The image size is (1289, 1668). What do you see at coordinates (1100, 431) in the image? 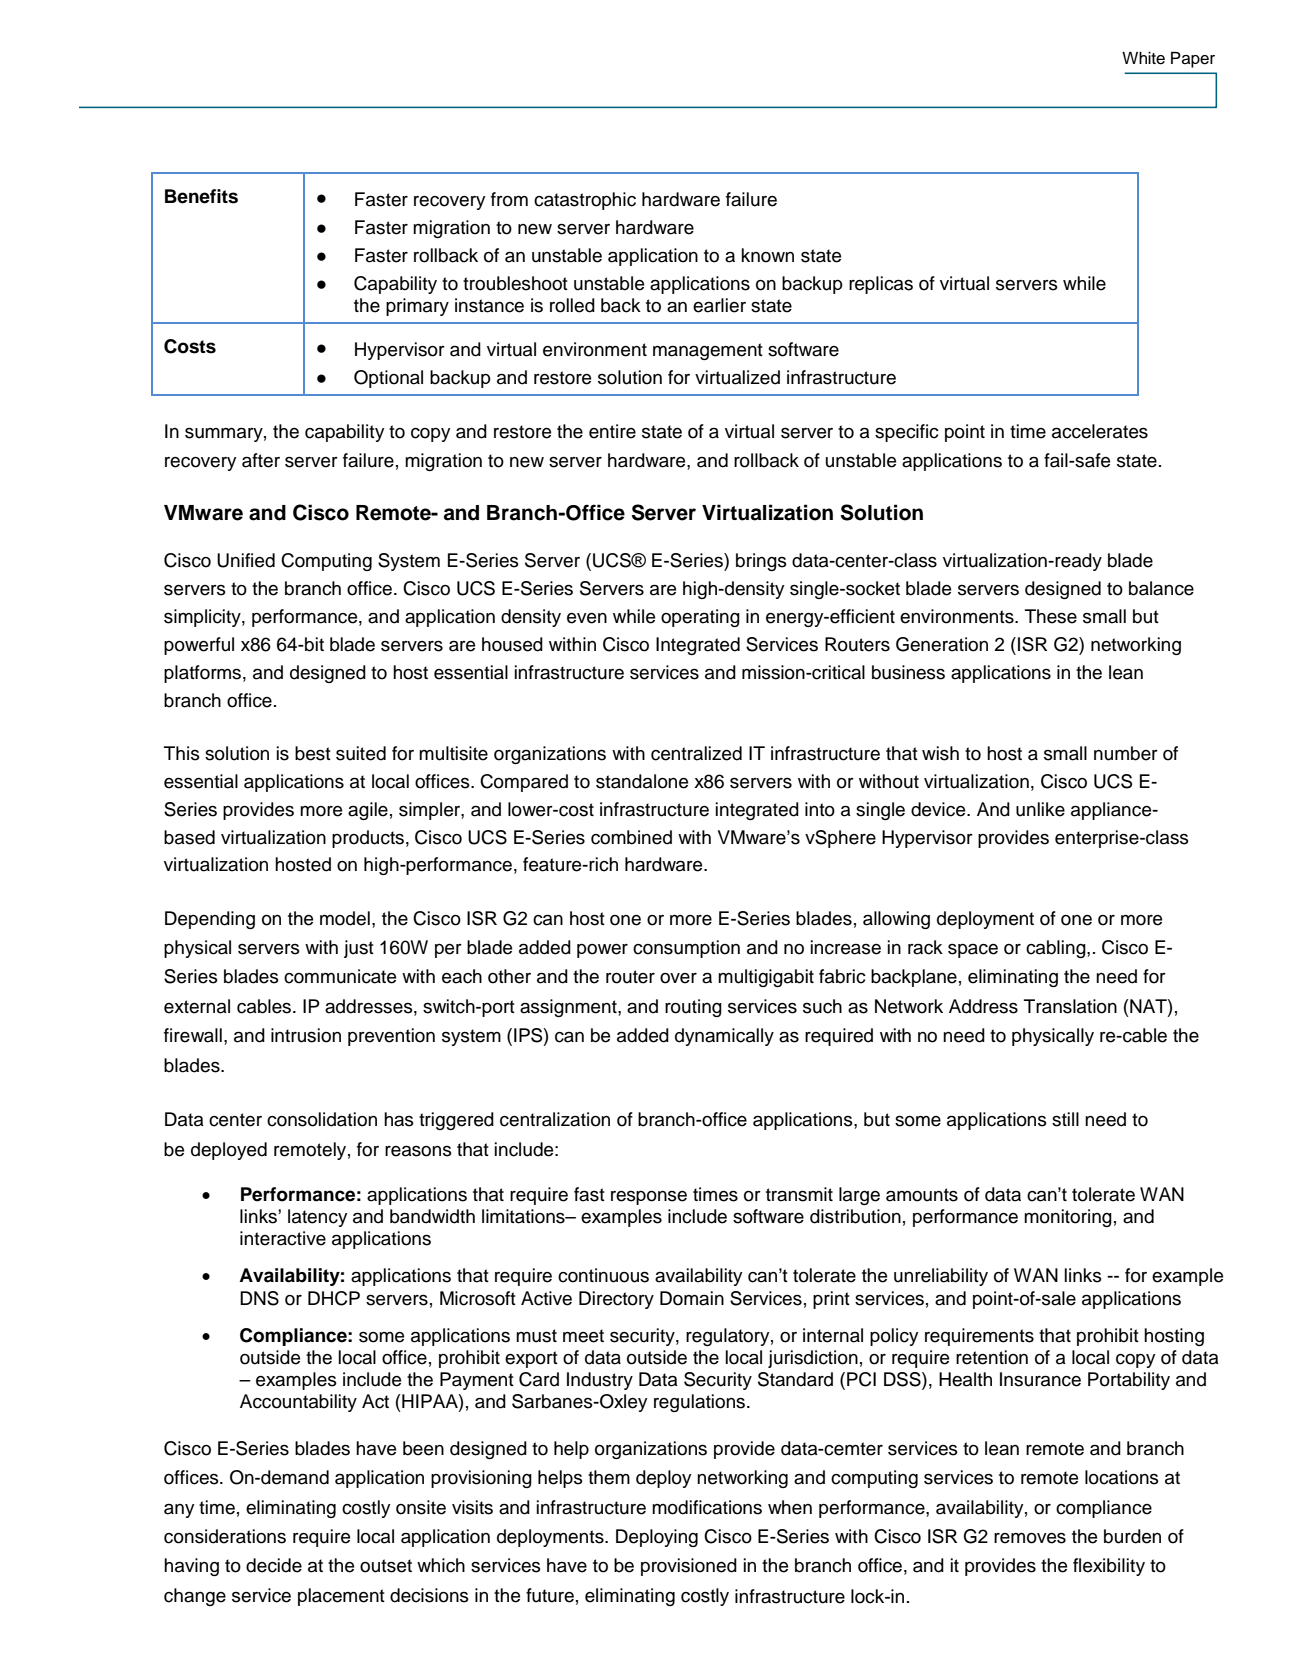
I see `accelerates` at bounding box center [1100, 431].
